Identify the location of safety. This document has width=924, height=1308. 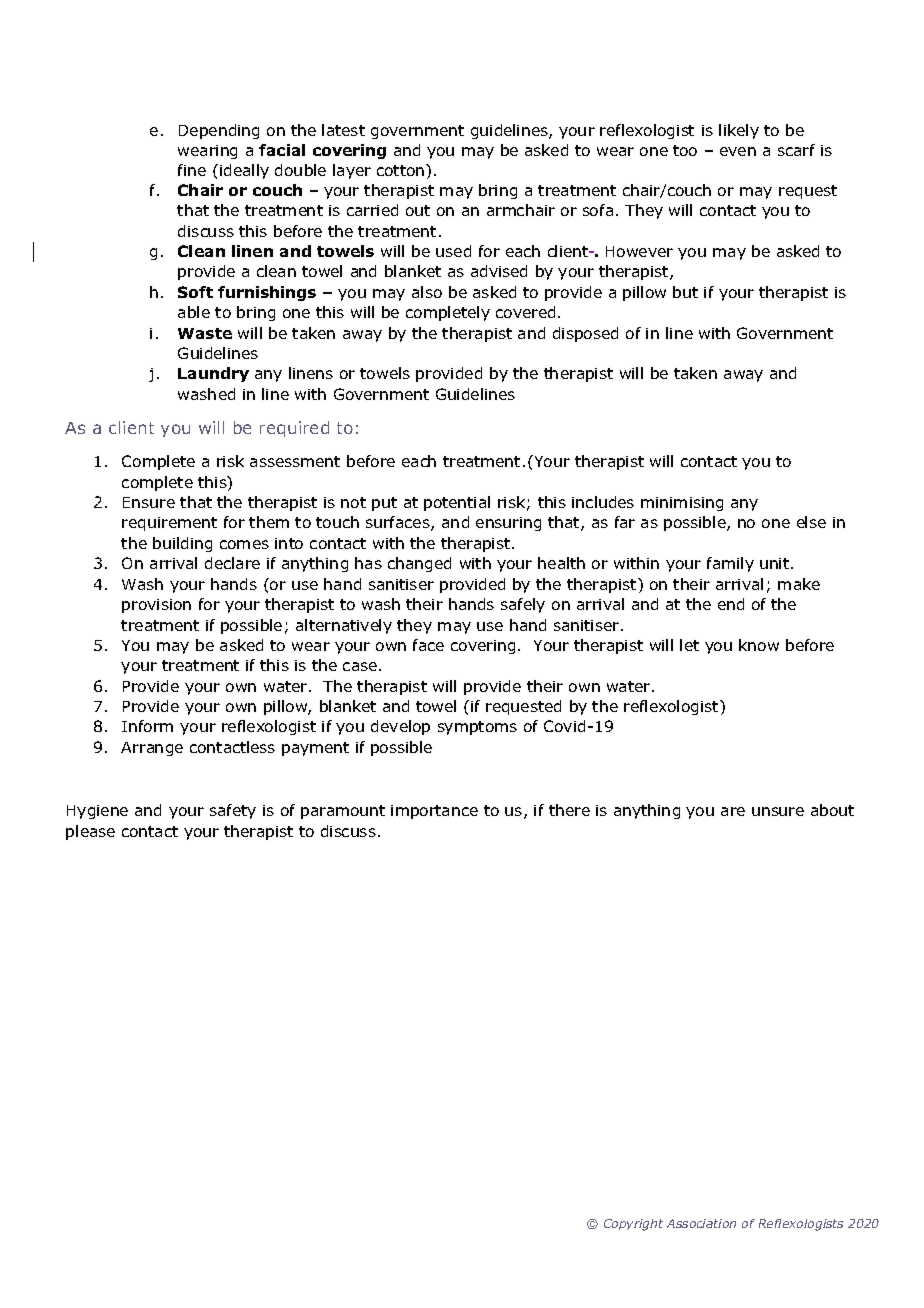
(233, 811).
